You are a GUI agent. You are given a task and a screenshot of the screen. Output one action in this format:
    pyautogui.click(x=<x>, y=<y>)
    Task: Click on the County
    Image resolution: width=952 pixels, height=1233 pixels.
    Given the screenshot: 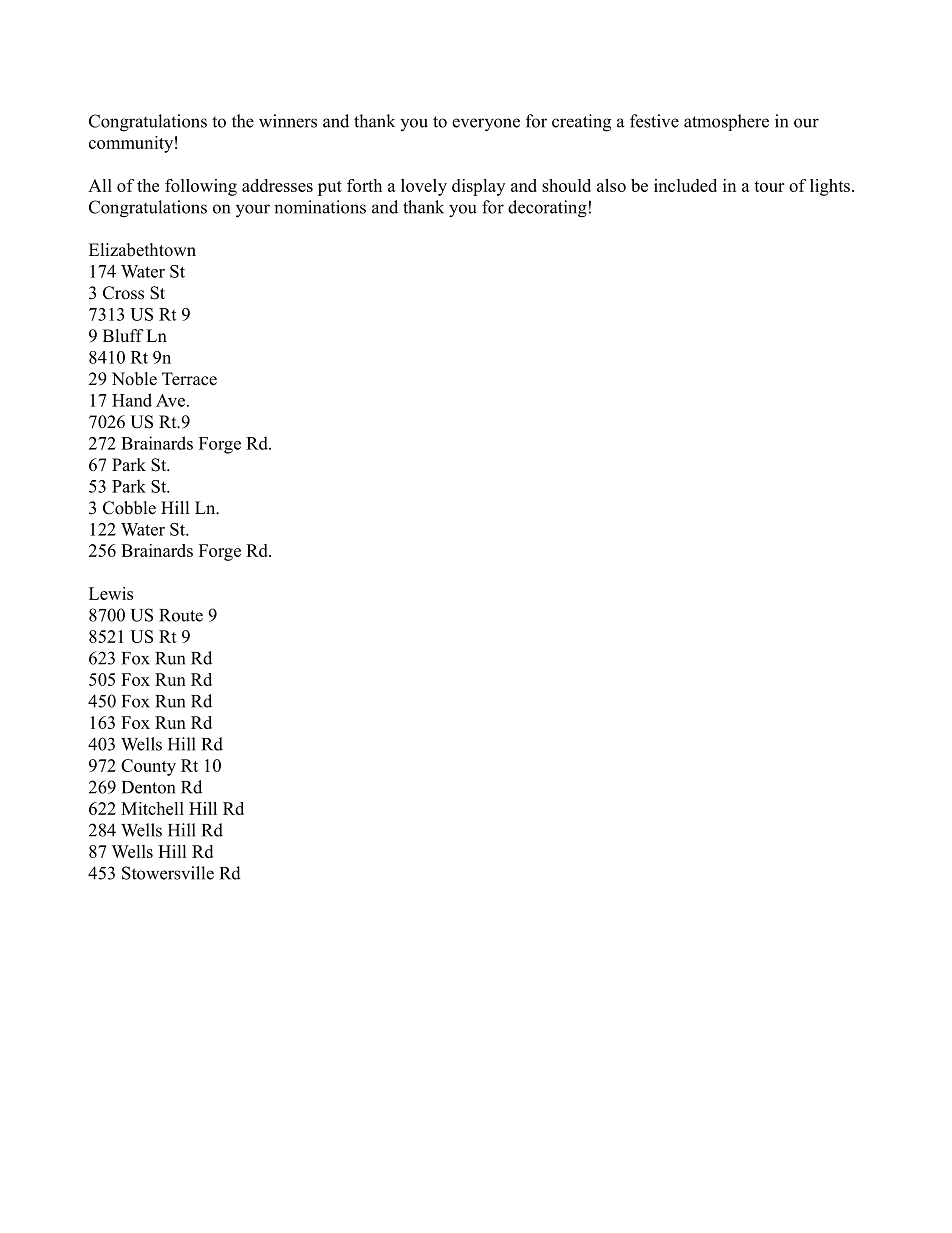 What is the action you would take?
    pyautogui.click(x=148, y=767)
